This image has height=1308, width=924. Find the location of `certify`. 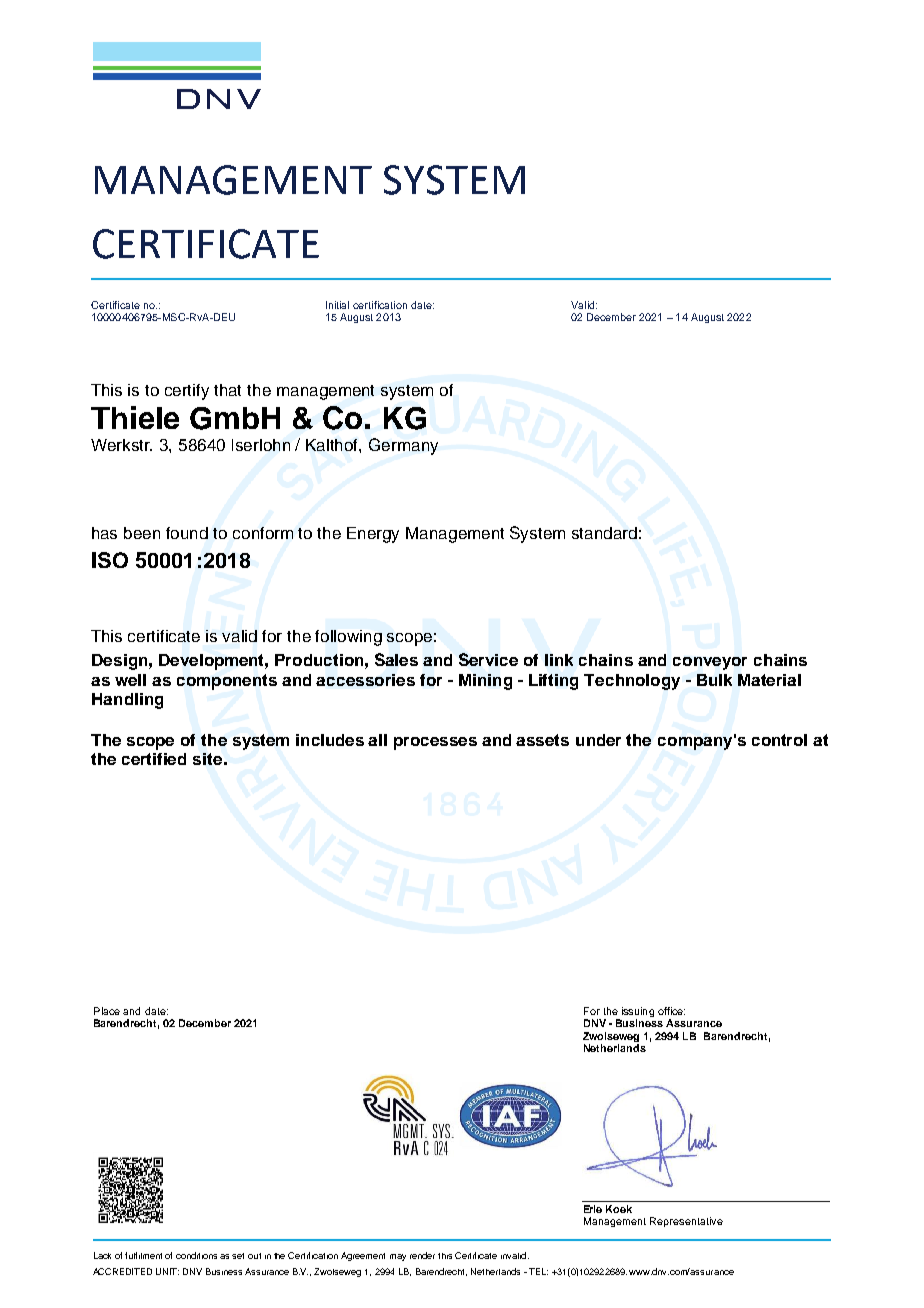

certify is located at coordinates (187, 392).
